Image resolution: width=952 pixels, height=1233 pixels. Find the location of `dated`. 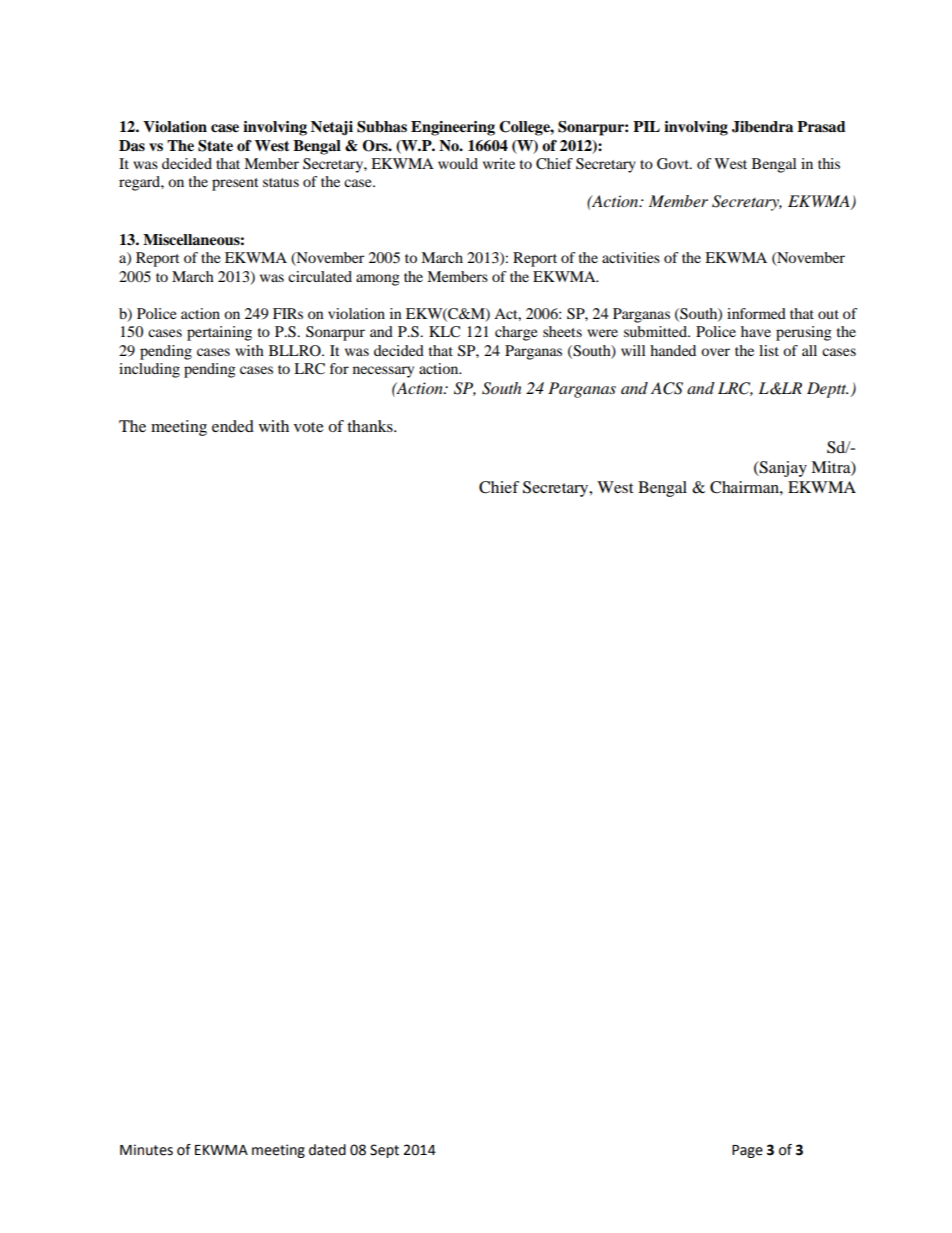

dated is located at coordinates (327, 1150).
